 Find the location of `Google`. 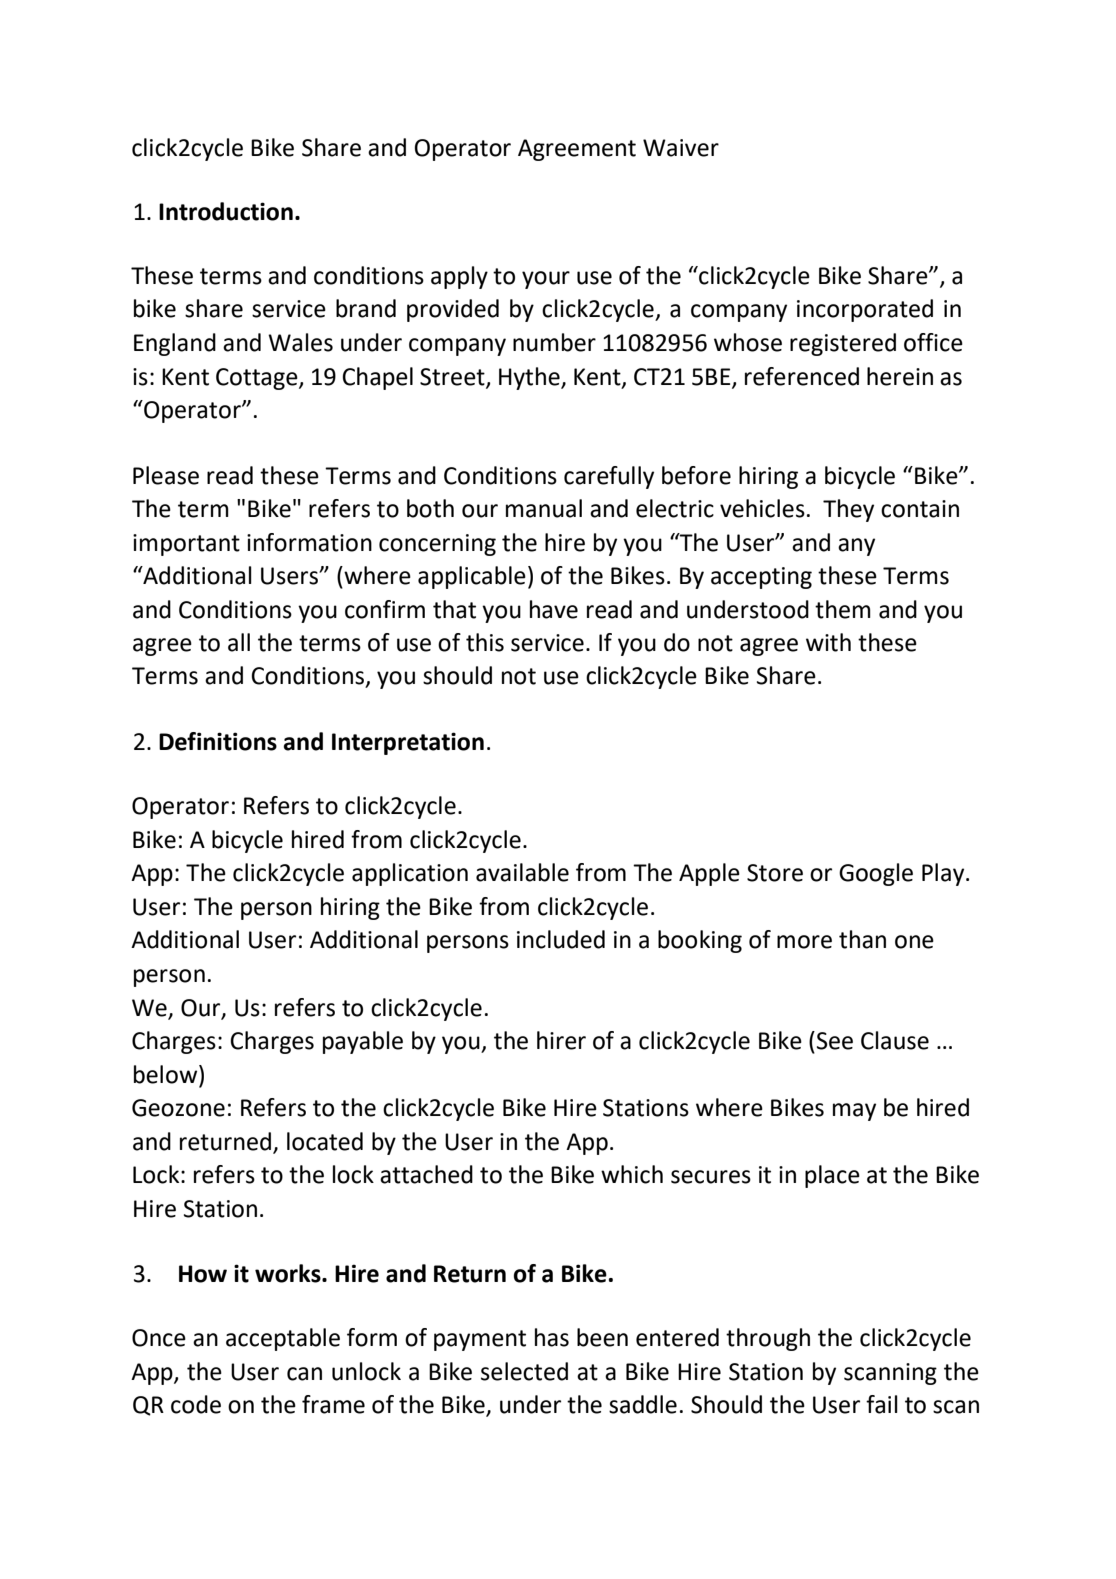

Google is located at coordinates (876, 874).
